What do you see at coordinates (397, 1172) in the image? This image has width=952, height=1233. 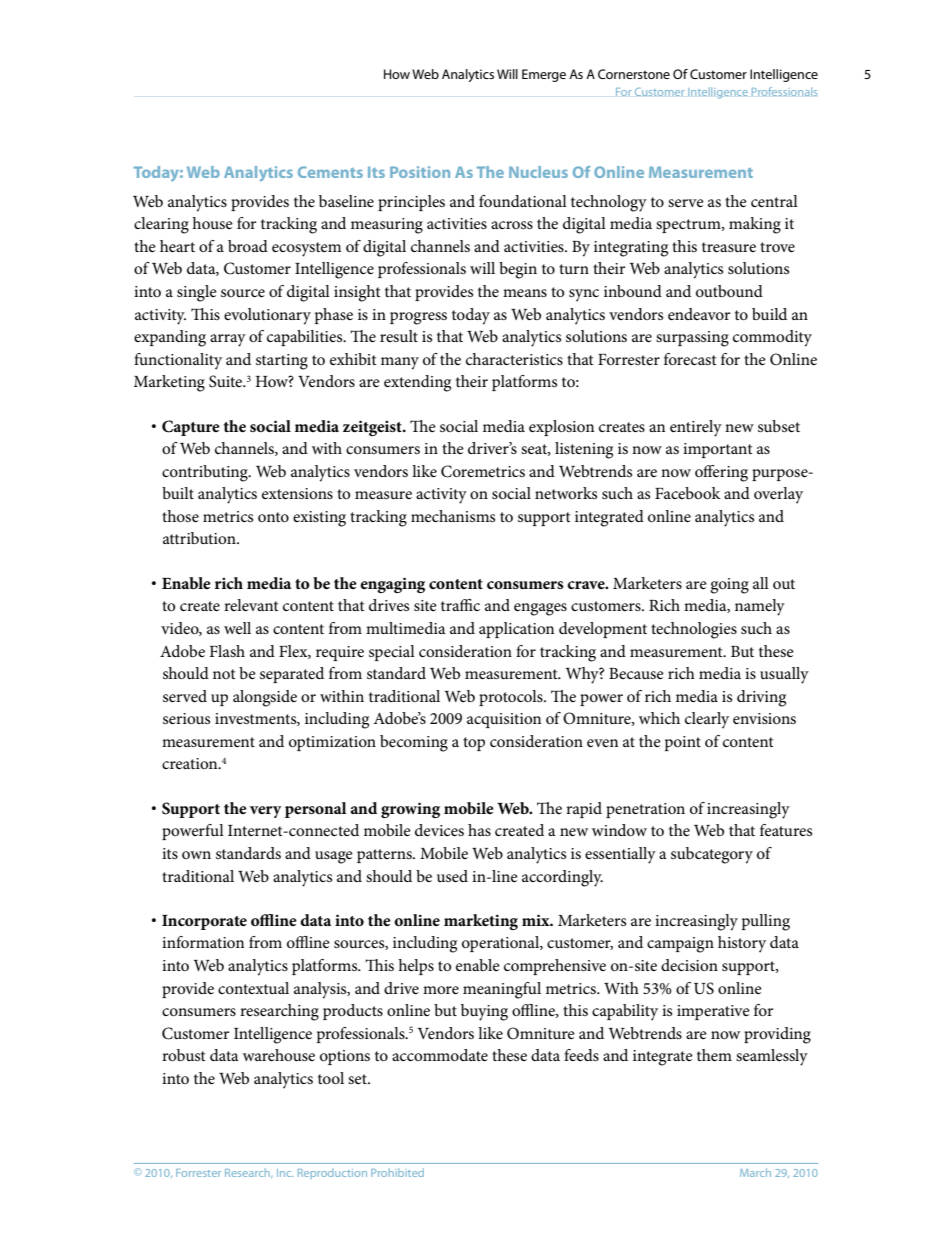 I see `Prohibited` at bounding box center [397, 1172].
